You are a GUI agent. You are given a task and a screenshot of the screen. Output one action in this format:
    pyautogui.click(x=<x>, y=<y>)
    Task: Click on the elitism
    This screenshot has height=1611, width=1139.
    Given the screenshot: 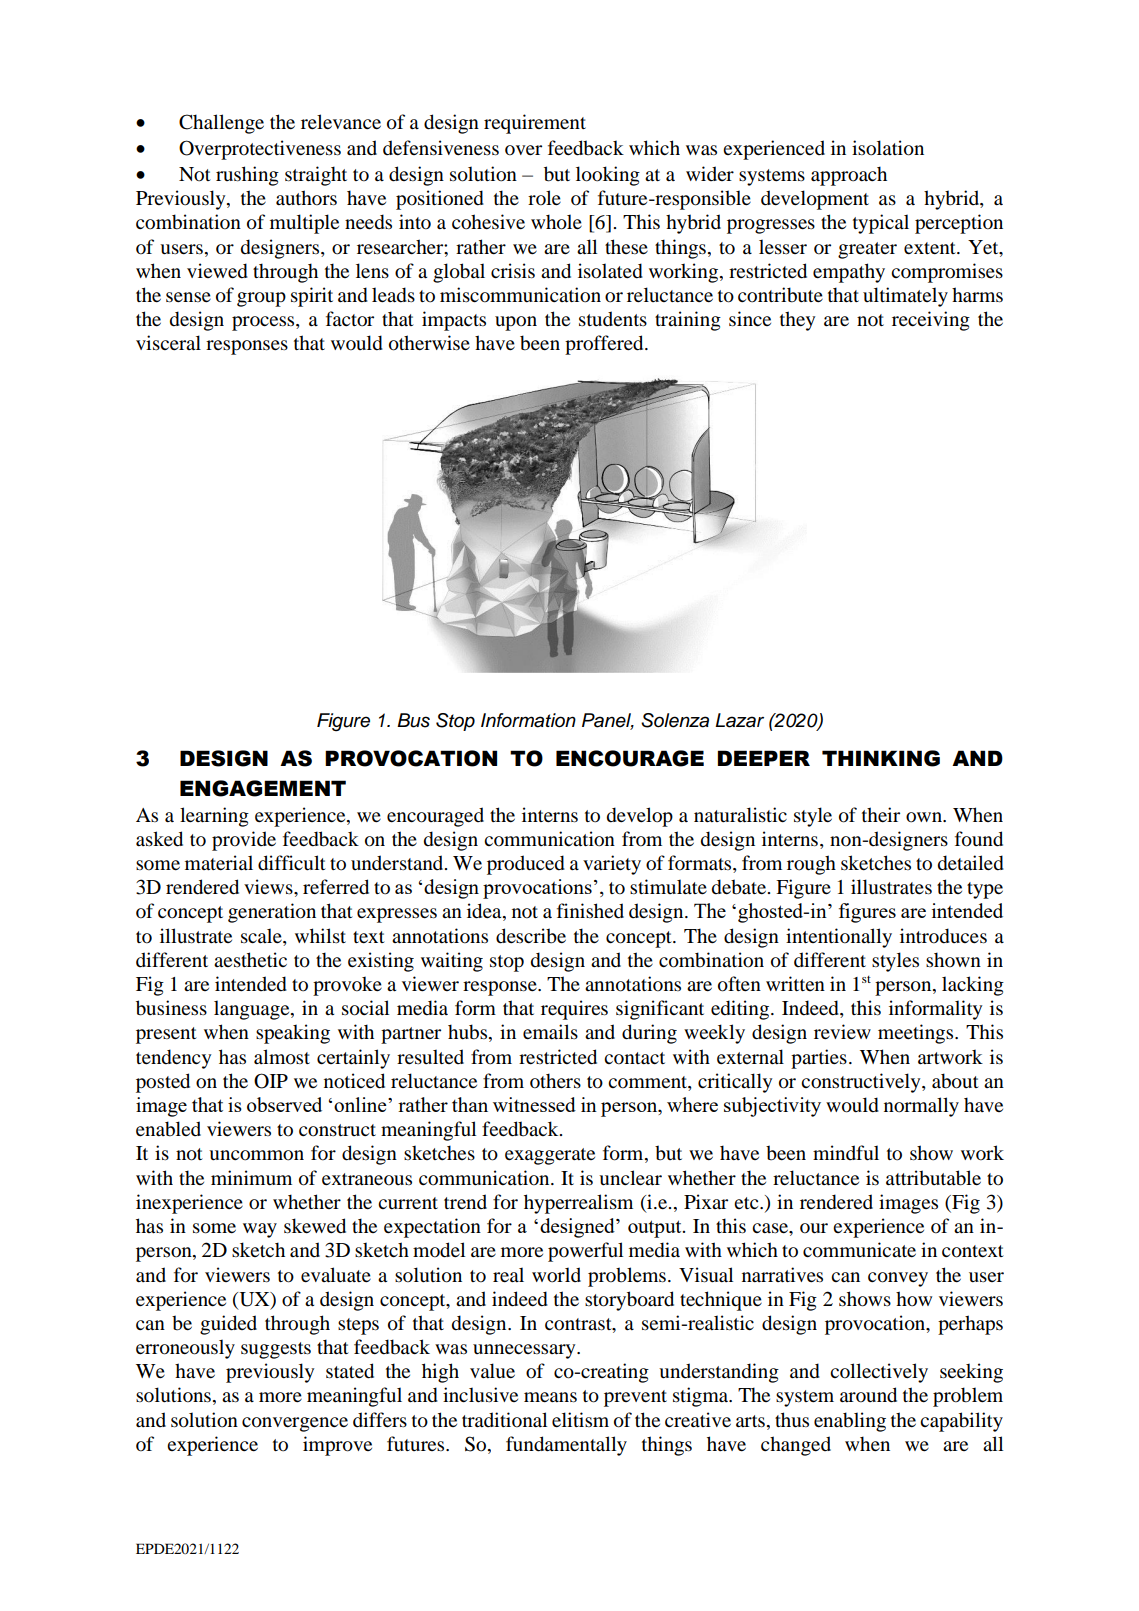 What is the action you would take?
    pyautogui.click(x=580, y=1420)
